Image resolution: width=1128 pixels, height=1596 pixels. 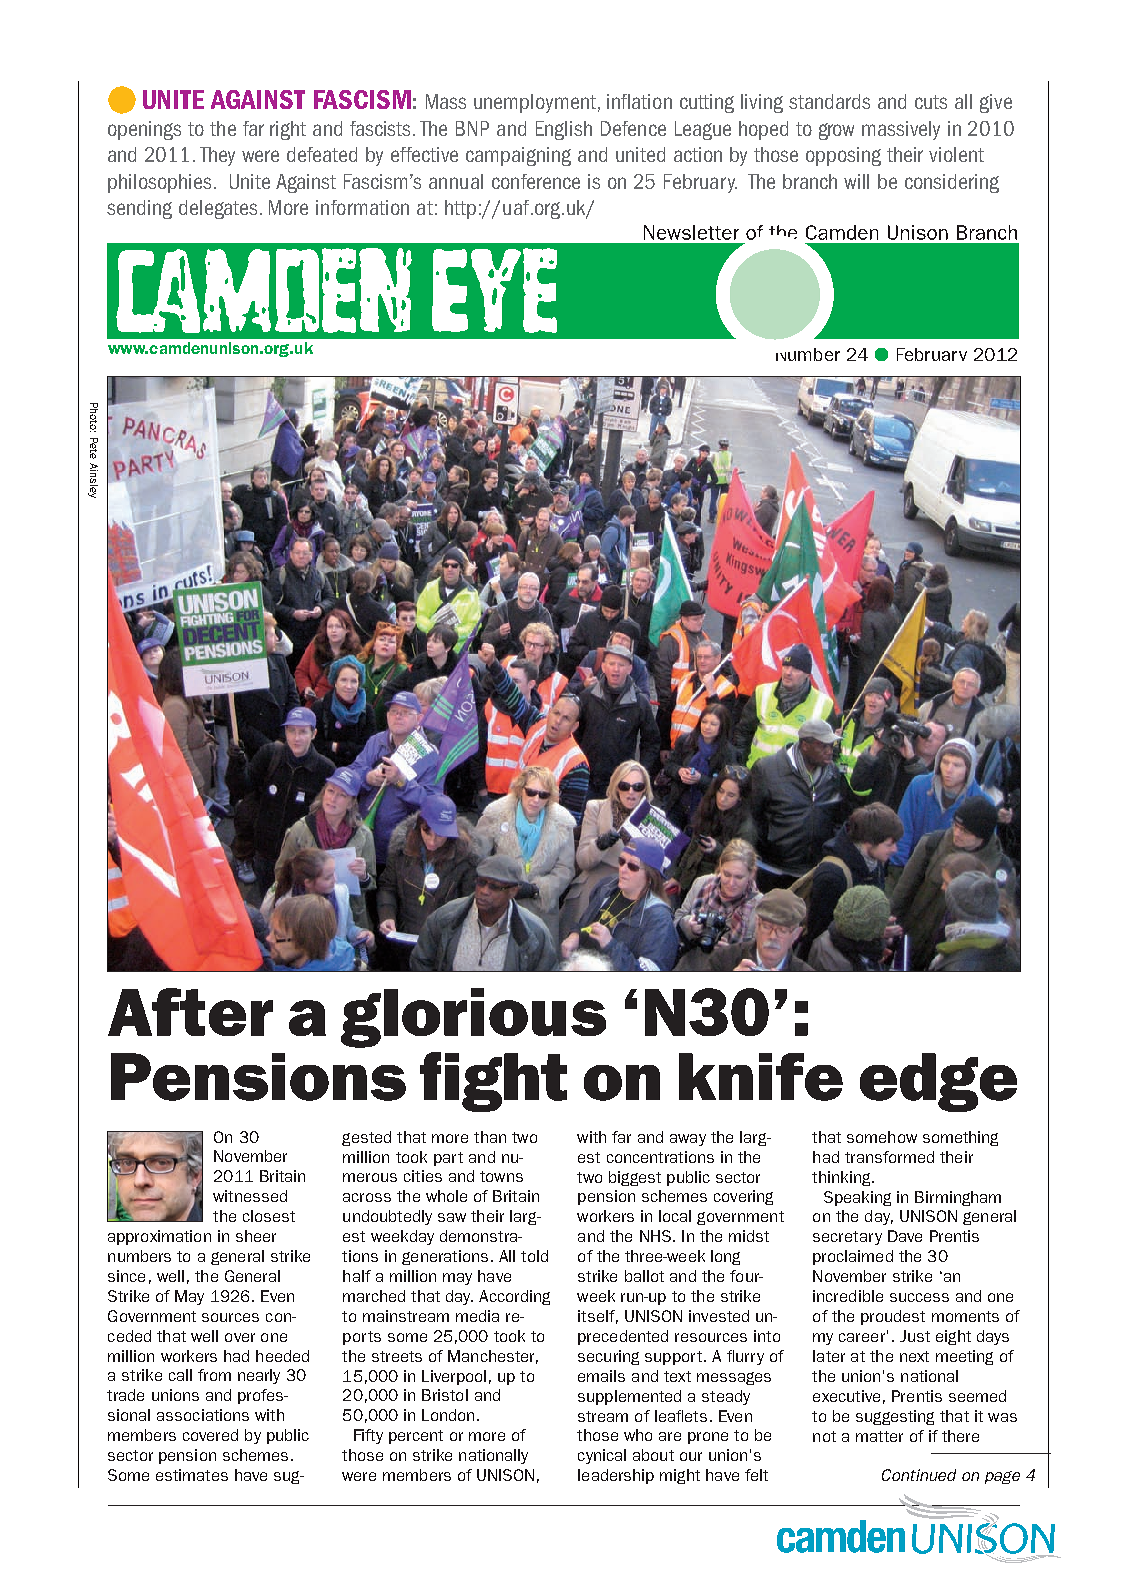 What do you see at coordinates (761, 1077) in the image?
I see `knife` at bounding box center [761, 1077].
